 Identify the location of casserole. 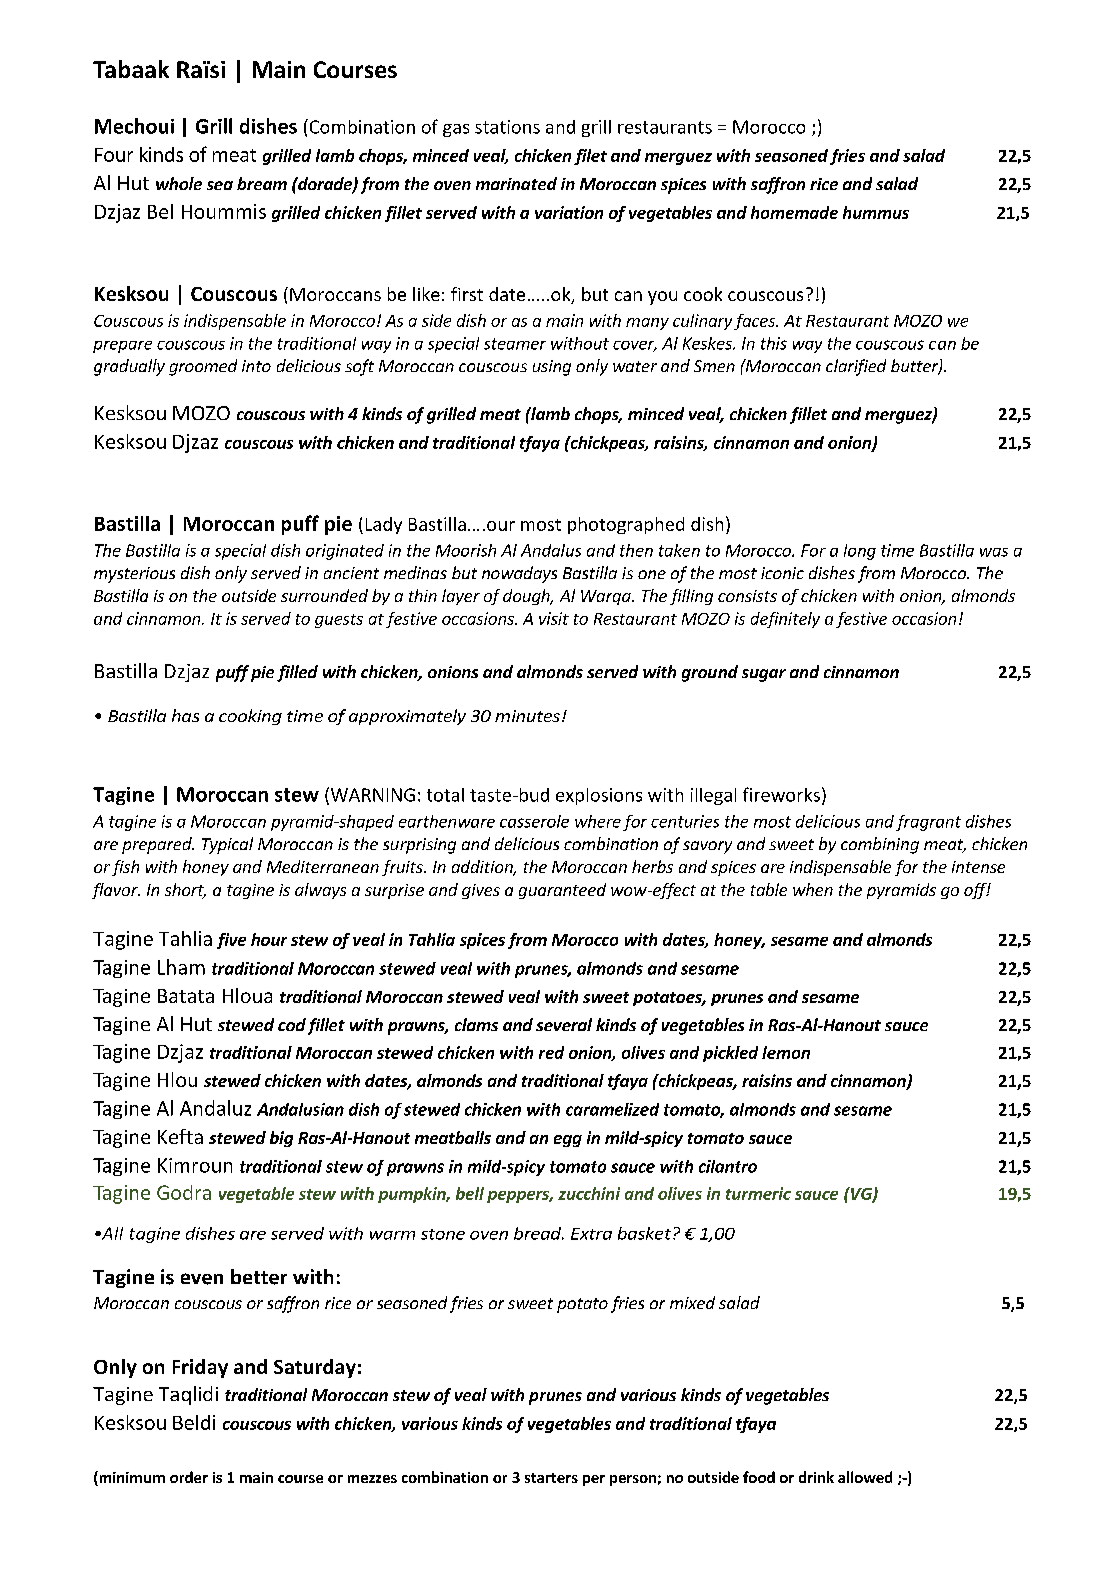
(534, 821).
